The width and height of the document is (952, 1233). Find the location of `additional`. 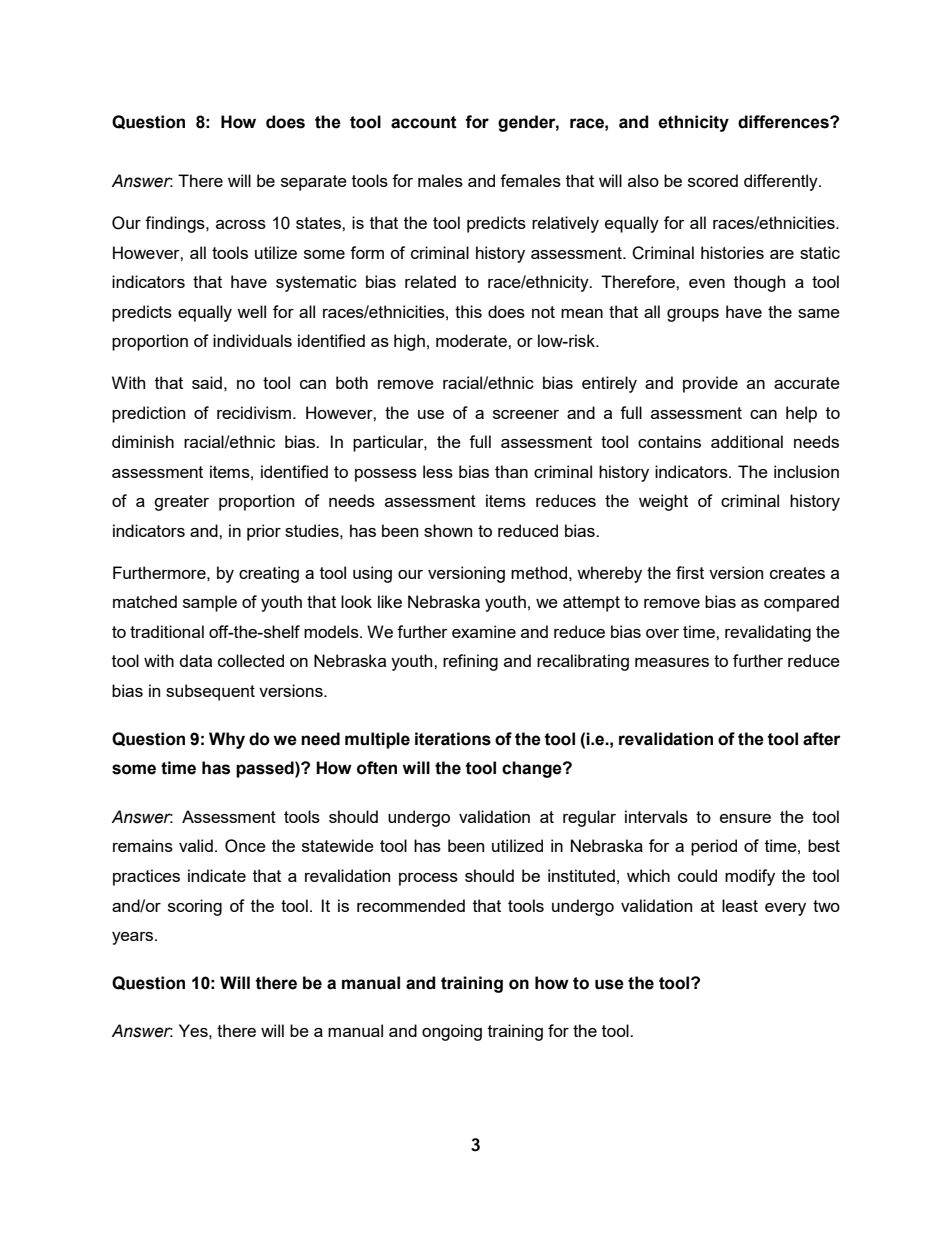

additional is located at coordinates (747, 441).
